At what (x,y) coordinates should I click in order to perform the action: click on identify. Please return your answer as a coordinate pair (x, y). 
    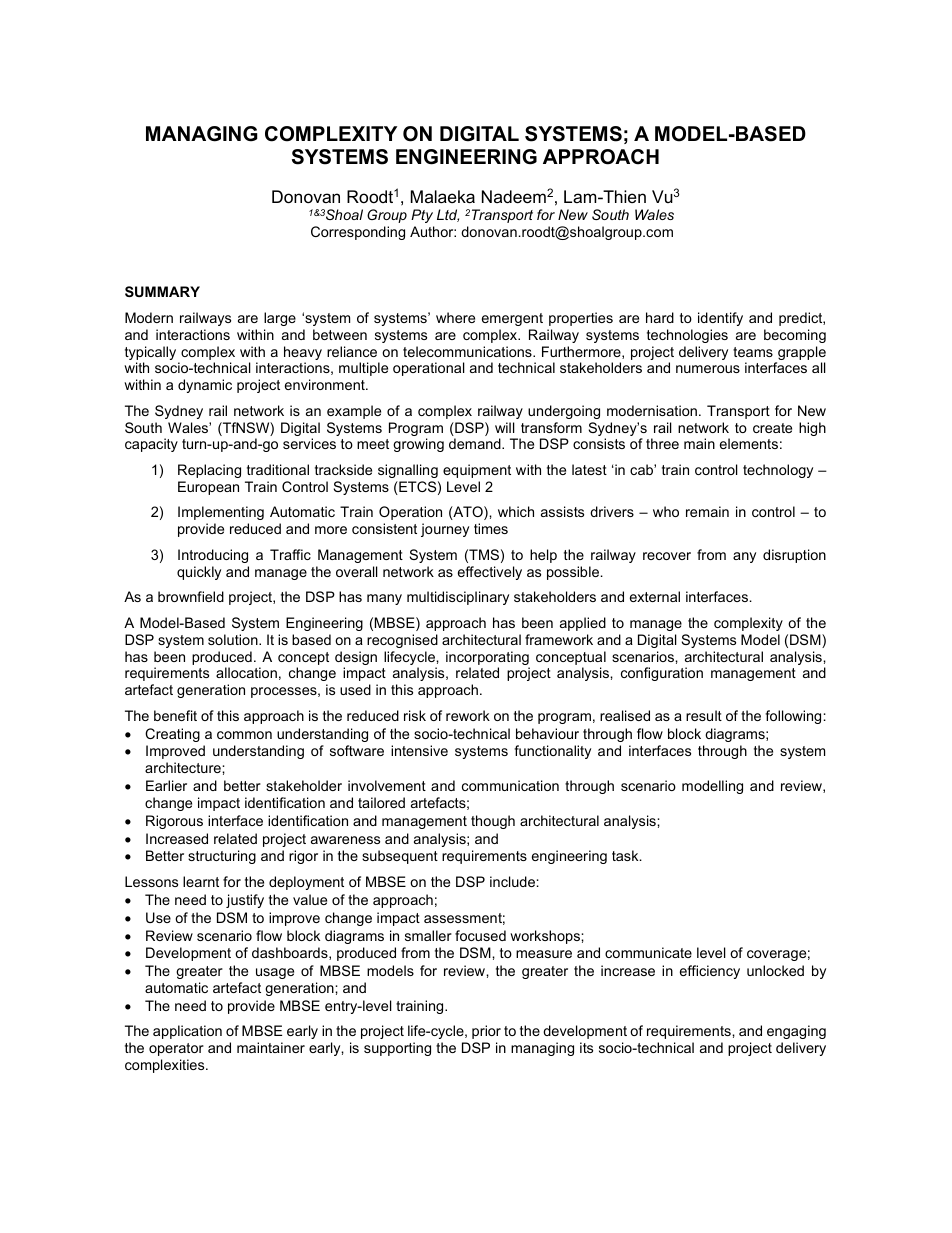
    Looking at the image, I should click on (720, 319).
